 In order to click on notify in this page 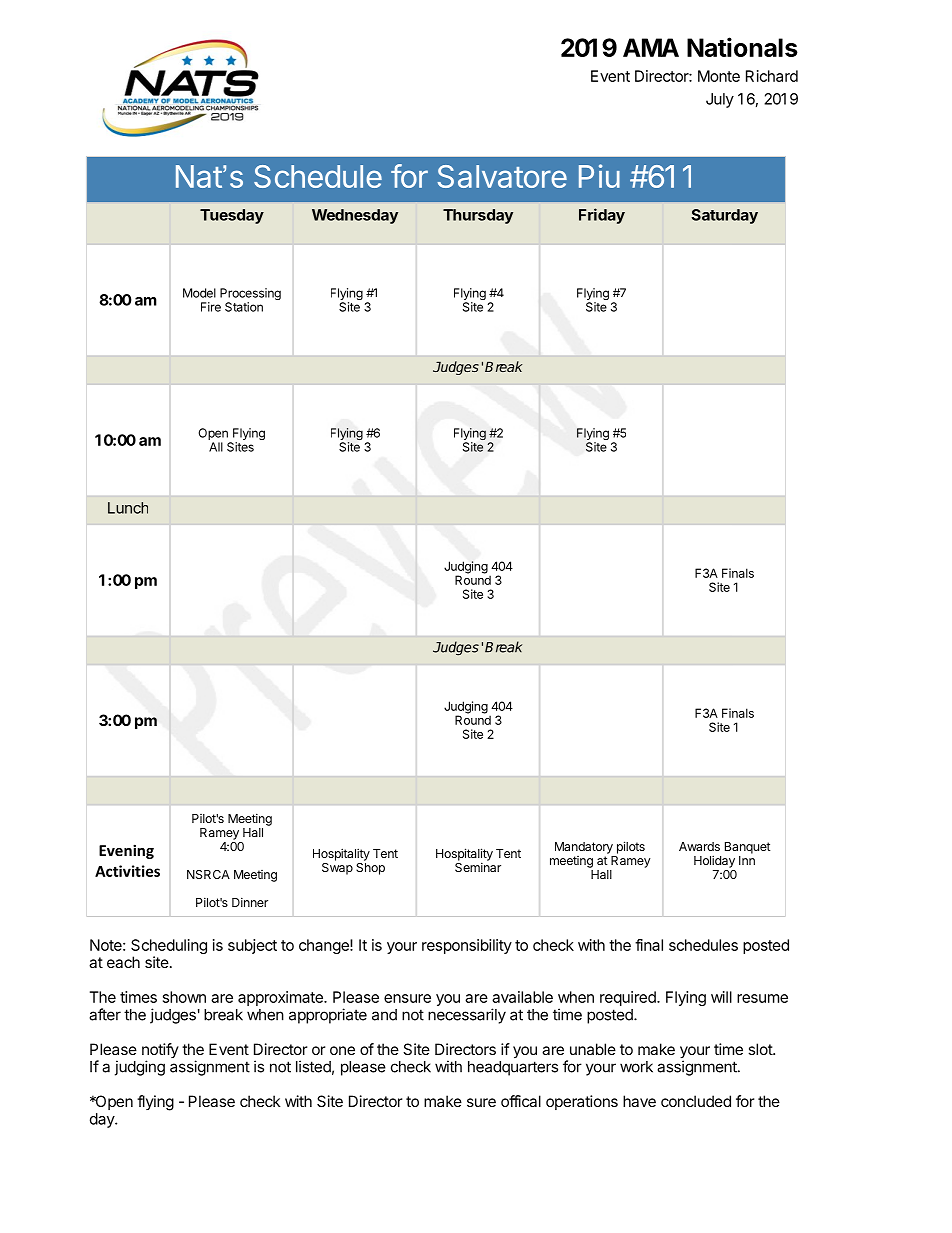, I will do `click(160, 1052)`.
